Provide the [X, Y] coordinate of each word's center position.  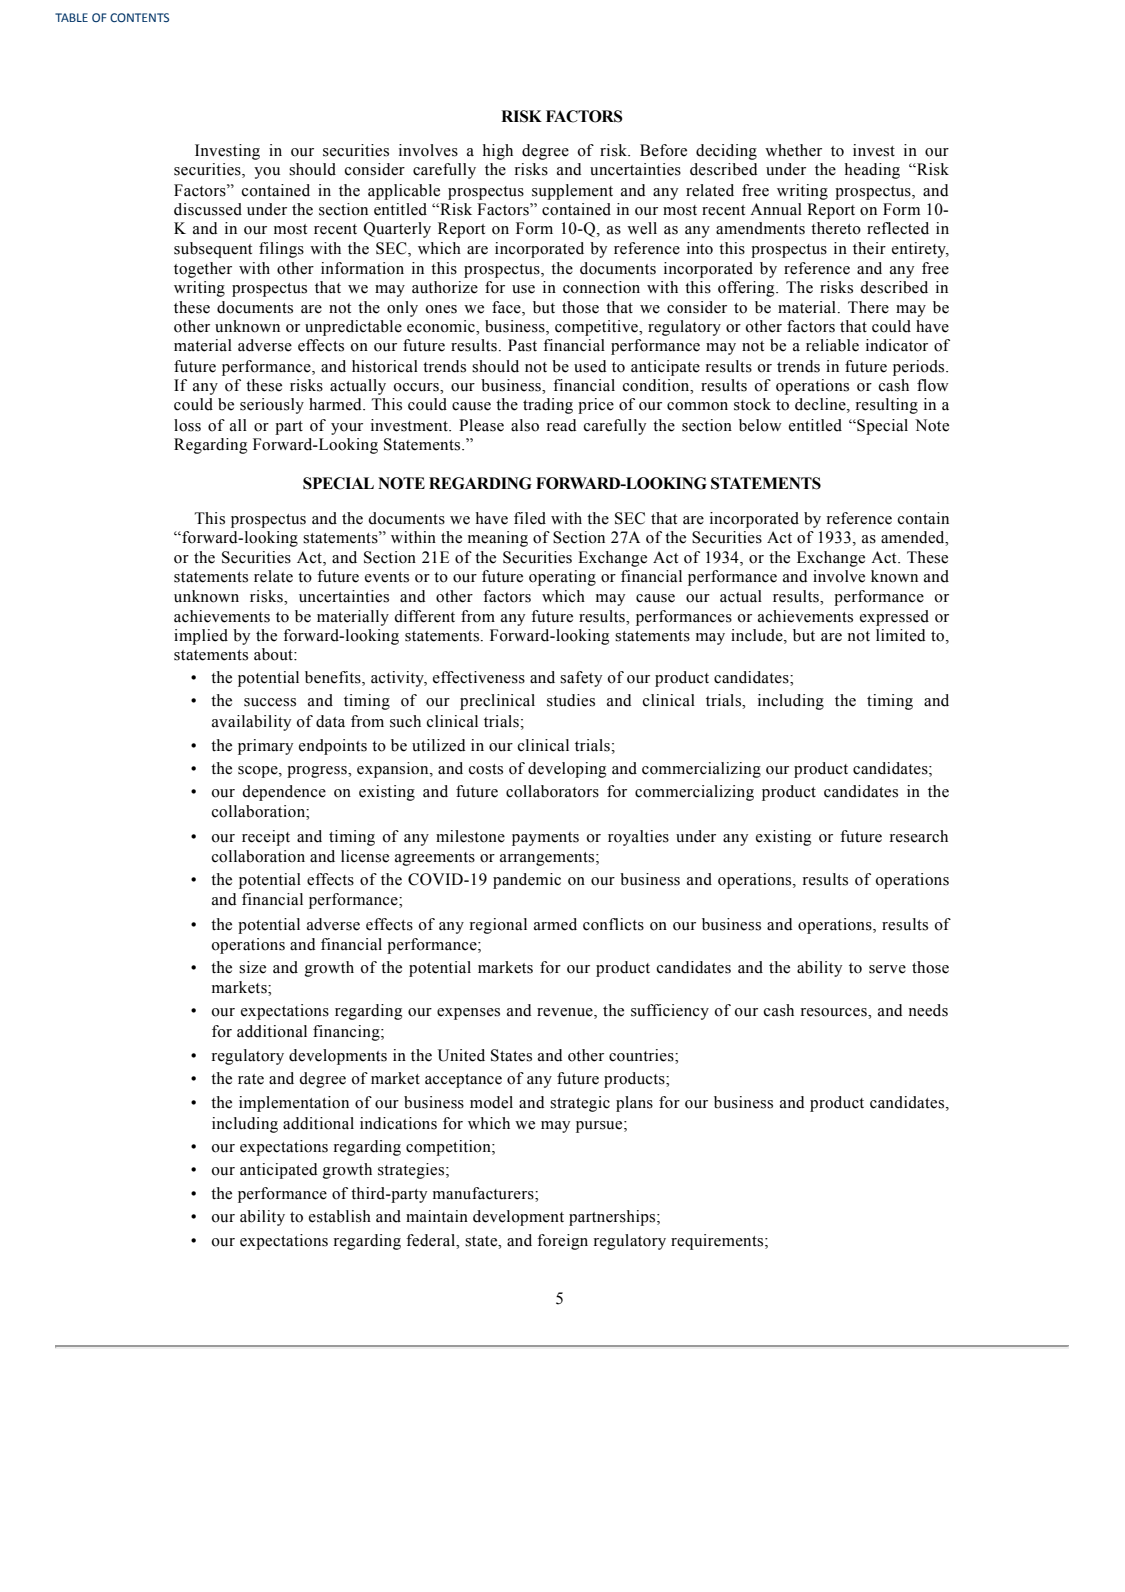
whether [793, 150]
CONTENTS [139, 17]
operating [562, 578]
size [252, 967]
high [498, 152]
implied [201, 637]
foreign [562, 1242]
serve [887, 969]
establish [340, 1216]
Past [522, 345]
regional [498, 926]
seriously [272, 406]
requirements [718, 1242]
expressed [894, 618]
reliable [832, 345]
